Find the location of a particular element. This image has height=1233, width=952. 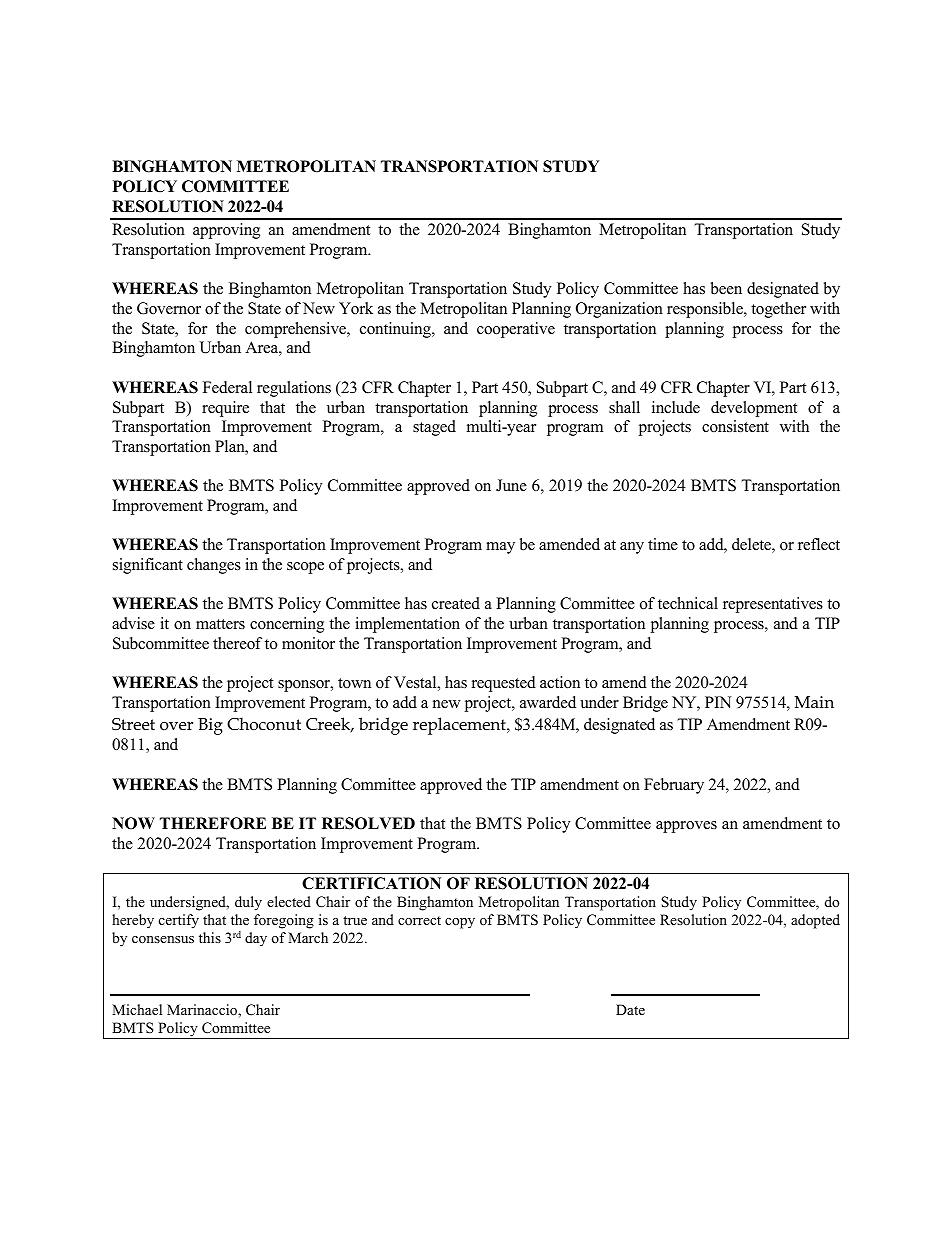

thereof is located at coordinates (237, 643).
